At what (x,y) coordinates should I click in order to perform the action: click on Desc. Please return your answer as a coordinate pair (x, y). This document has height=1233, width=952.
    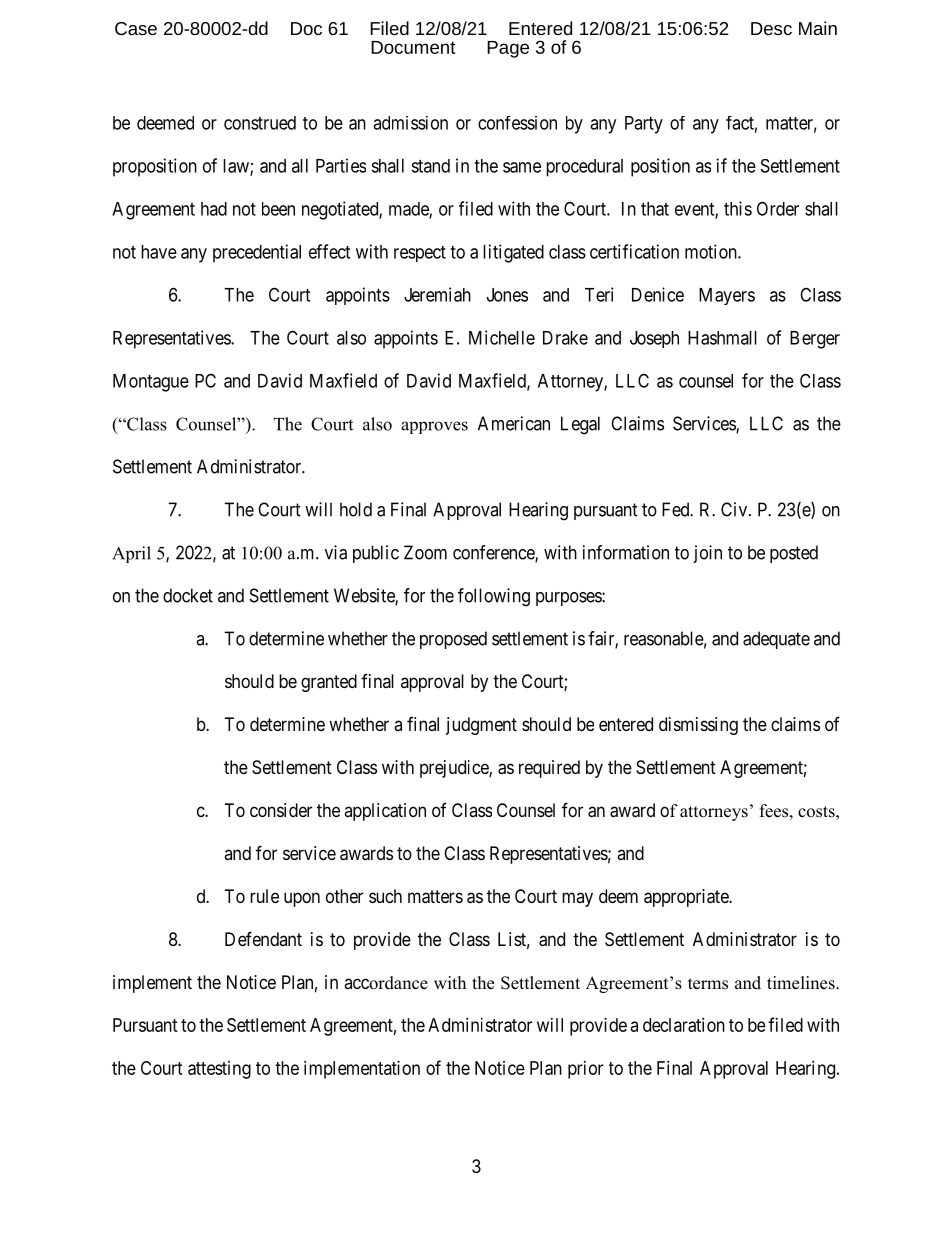
    Looking at the image, I should click on (771, 28).
